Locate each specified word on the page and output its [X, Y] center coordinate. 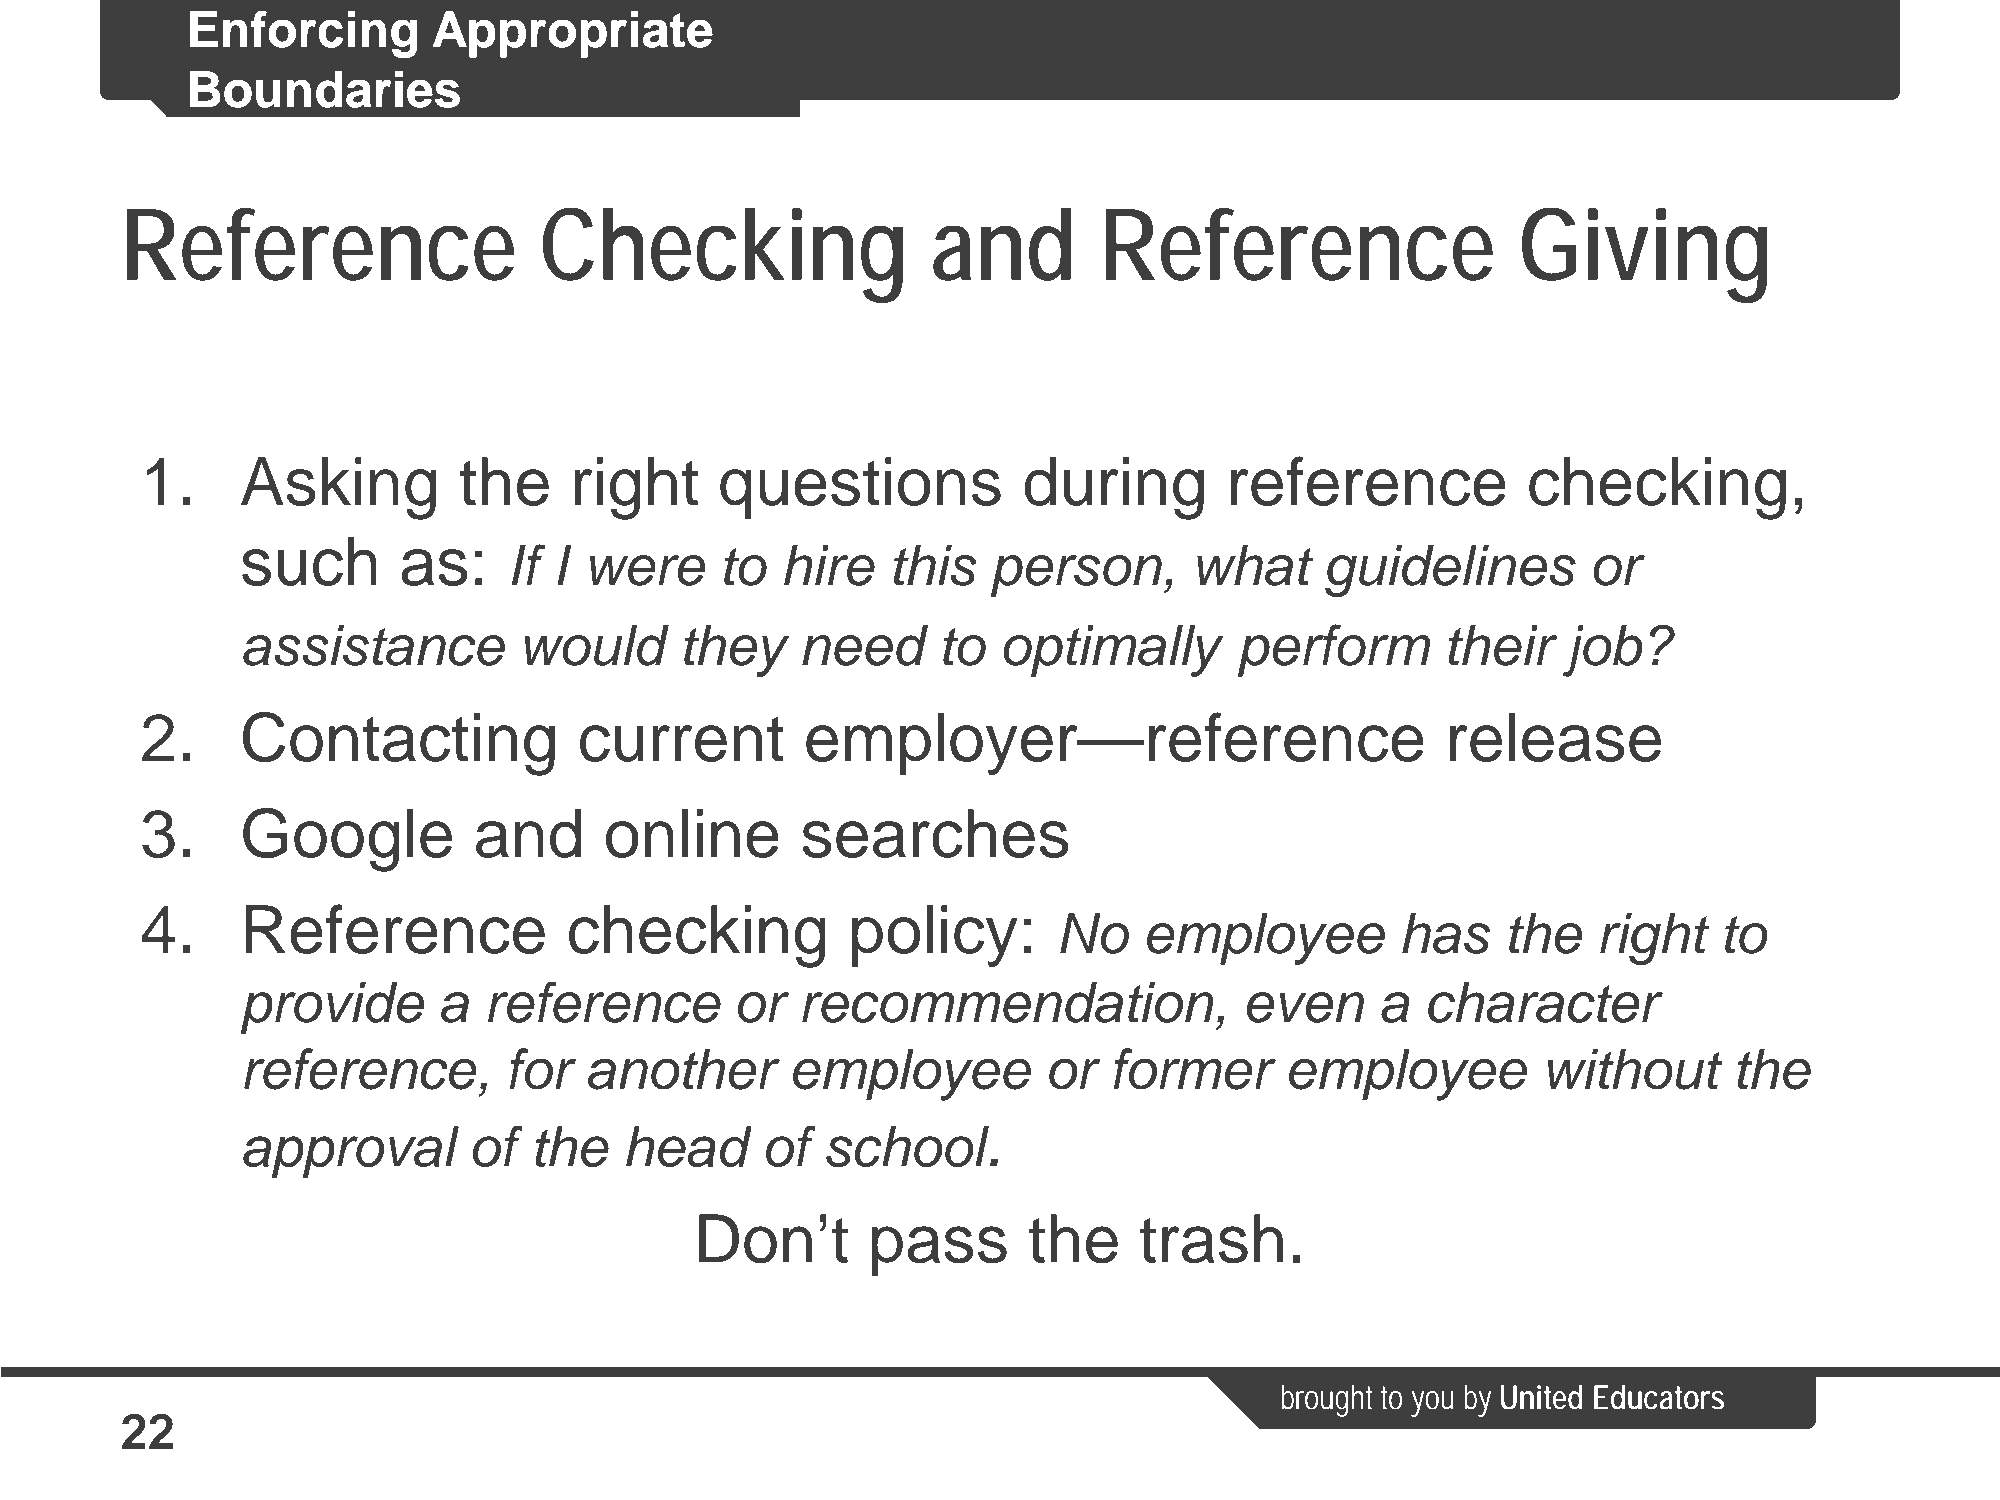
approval [351, 1152]
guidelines [1450, 571]
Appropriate [573, 34]
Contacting [399, 744]
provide [332, 1008]
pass [939, 1251]
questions [860, 488]
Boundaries [325, 89]
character [1545, 1002]
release [1555, 737]
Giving [1645, 255]
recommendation [1008, 1002]
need [865, 645]
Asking [338, 488]
